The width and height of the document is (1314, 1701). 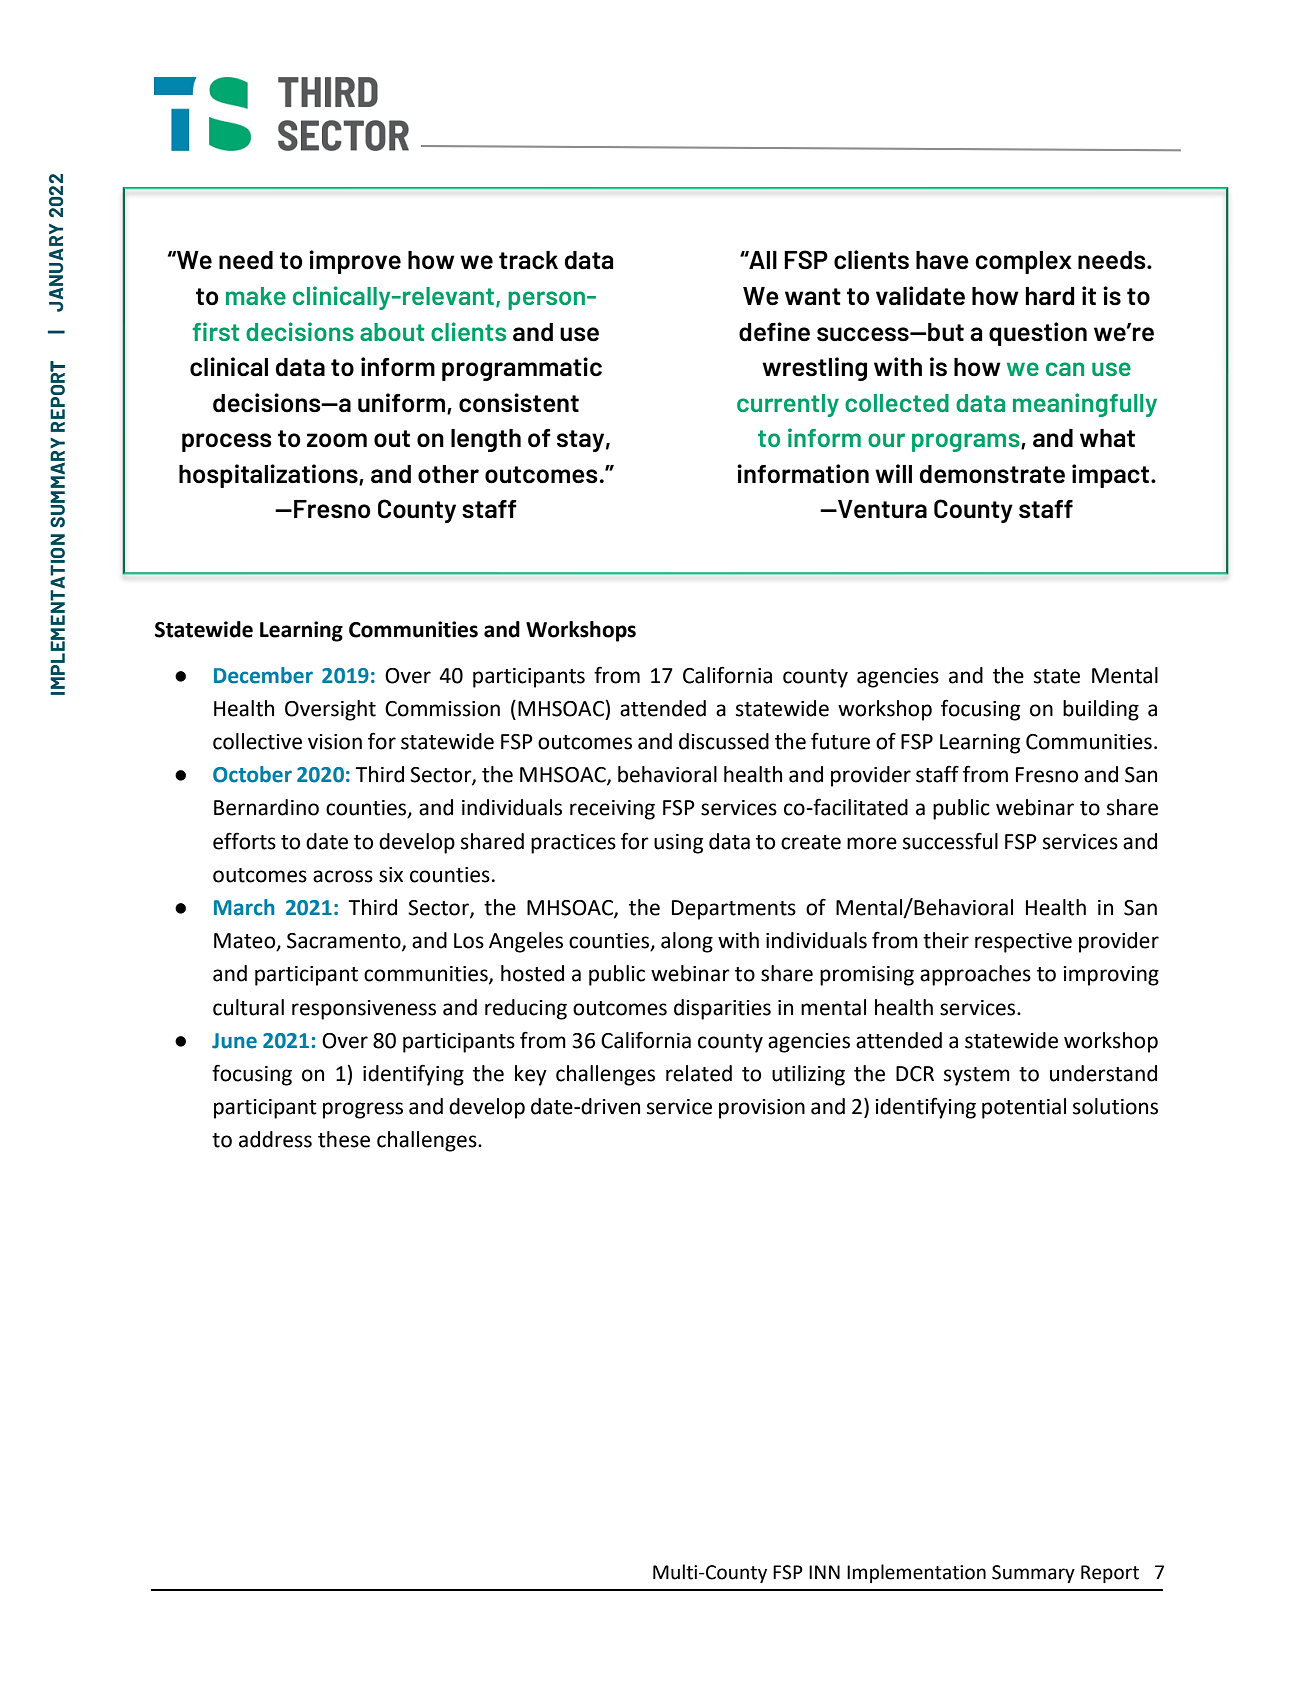 What do you see at coordinates (824, 1572) in the document?
I see `INN` at bounding box center [824, 1572].
